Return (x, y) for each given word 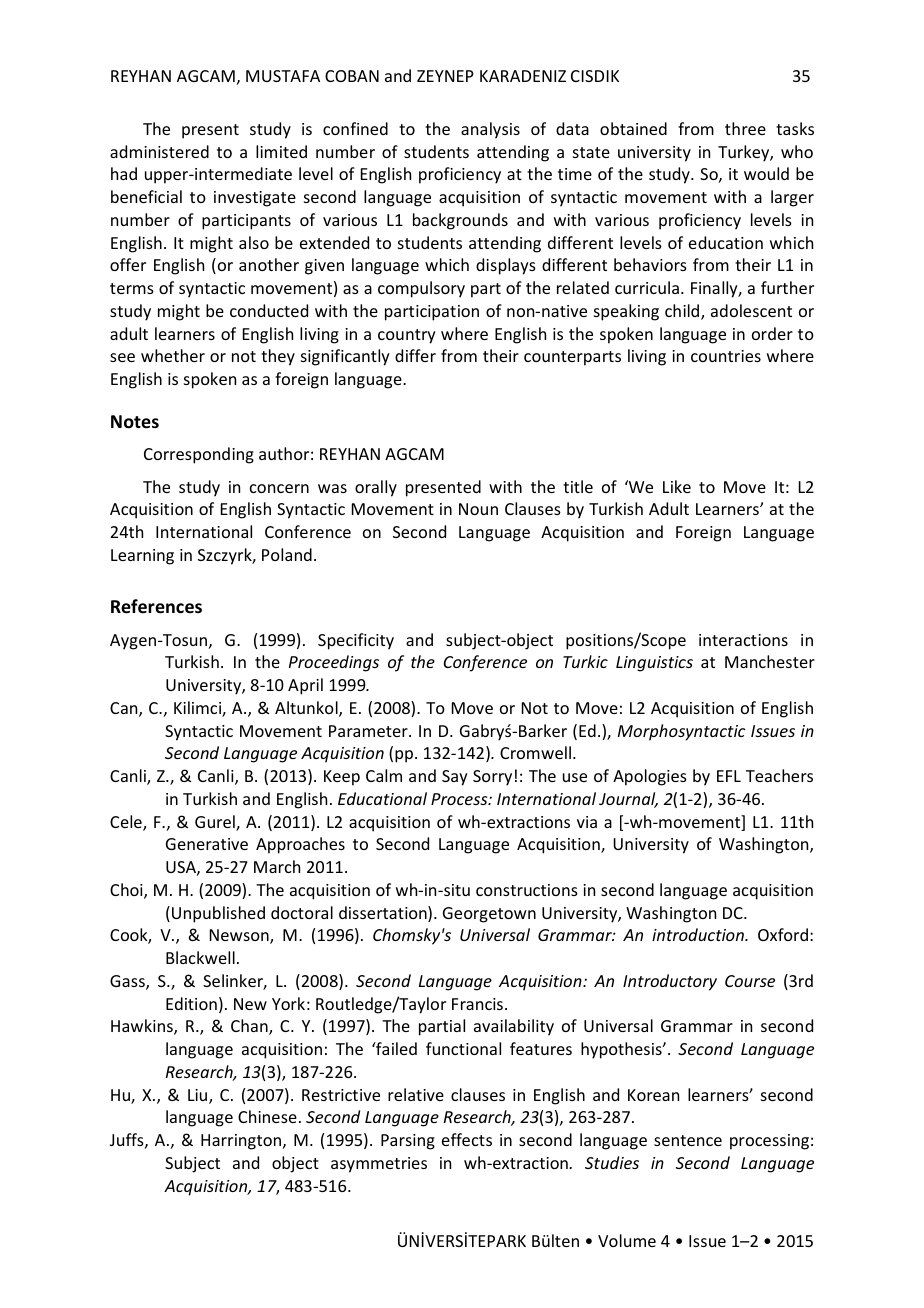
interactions (743, 640)
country (407, 336)
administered (159, 151)
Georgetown (489, 915)
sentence (688, 1140)
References (156, 606)
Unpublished (218, 914)
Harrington (242, 1142)
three (745, 128)
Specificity (356, 641)
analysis (490, 130)
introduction (699, 934)
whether (173, 355)
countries (726, 356)
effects (467, 1139)
